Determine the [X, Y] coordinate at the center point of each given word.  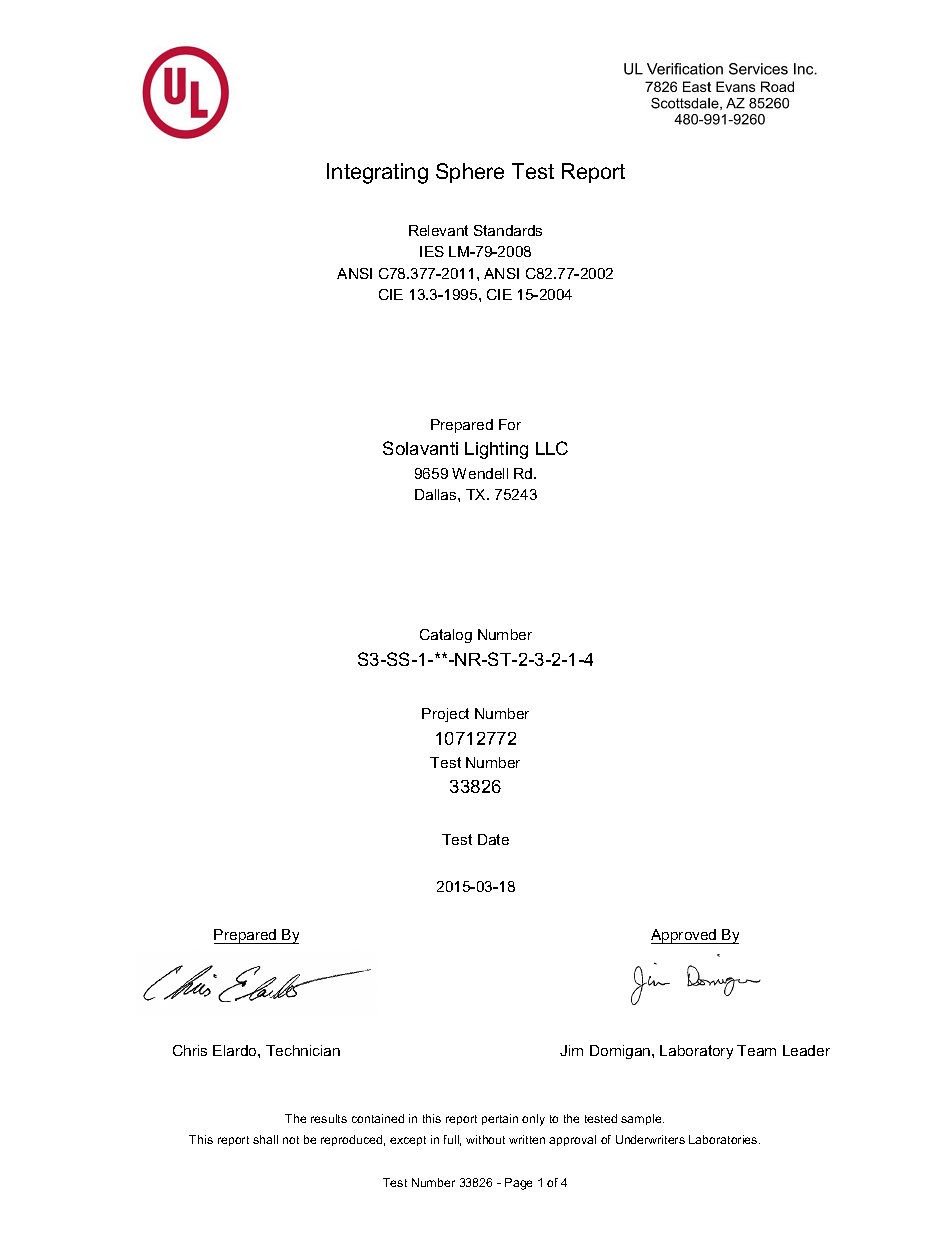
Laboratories [724, 1139]
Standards [508, 230]
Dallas [437, 494]
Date [493, 839]
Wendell [480, 473]
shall [265, 1139]
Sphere [470, 173]
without [485, 1139]
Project [445, 715]
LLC [552, 448]
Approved [685, 936]
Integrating [377, 173]
